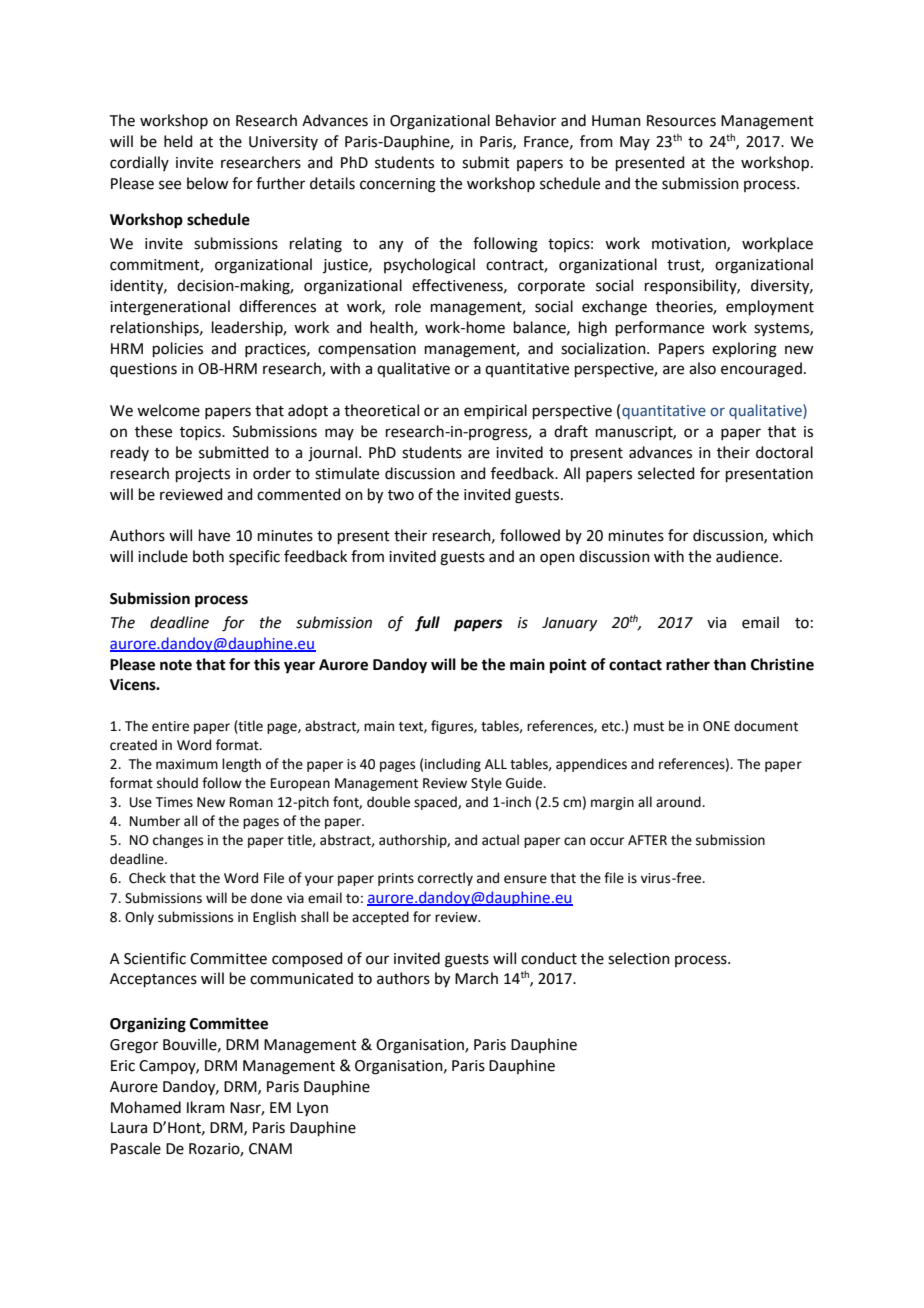  I want to click on than, so click(729, 664).
